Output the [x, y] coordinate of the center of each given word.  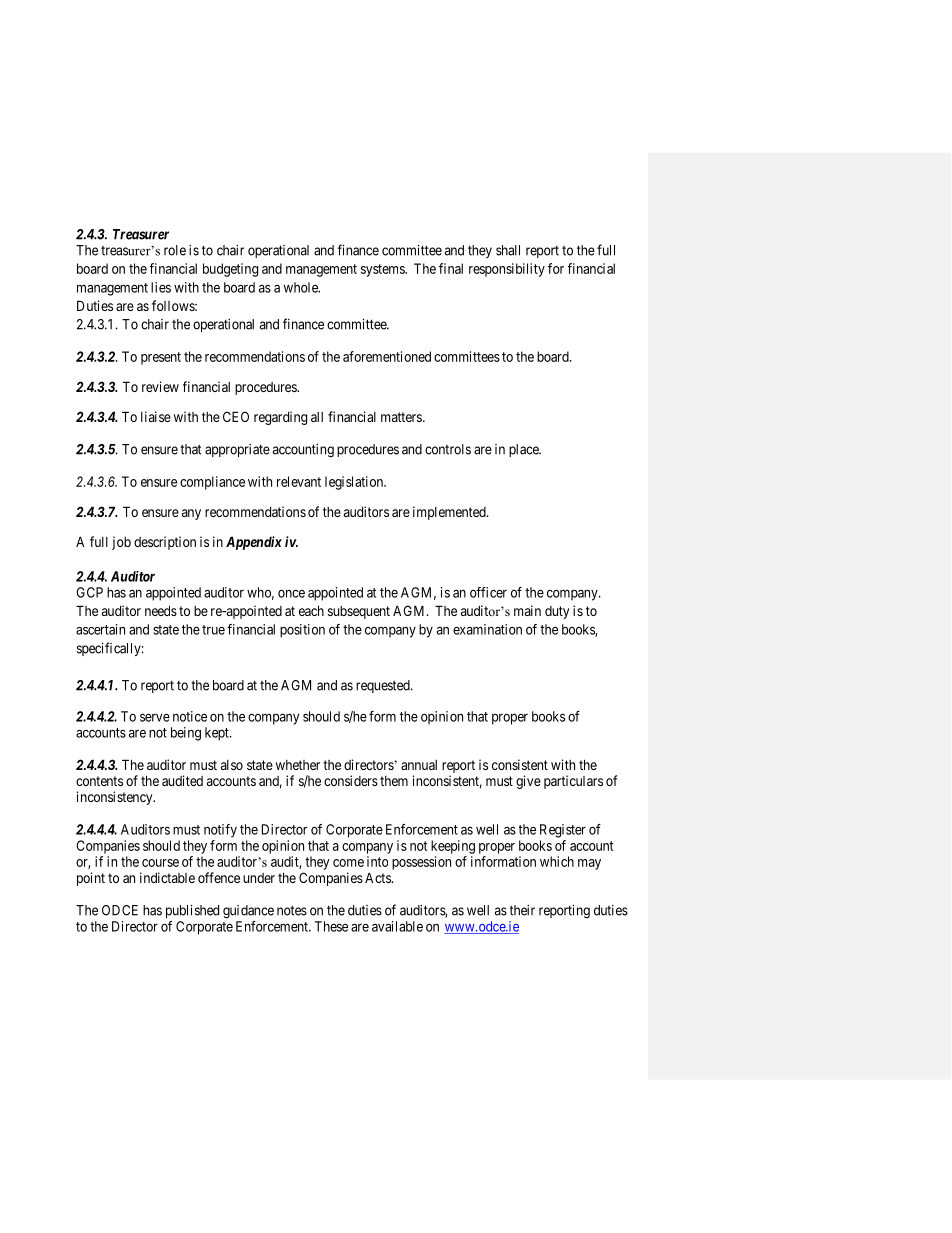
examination [487, 629]
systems [383, 270]
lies [161, 287]
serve [155, 717]
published [192, 911]
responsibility [507, 270]
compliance [212, 483]
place [525, 450]
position [302, 631]
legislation [355, 483]
